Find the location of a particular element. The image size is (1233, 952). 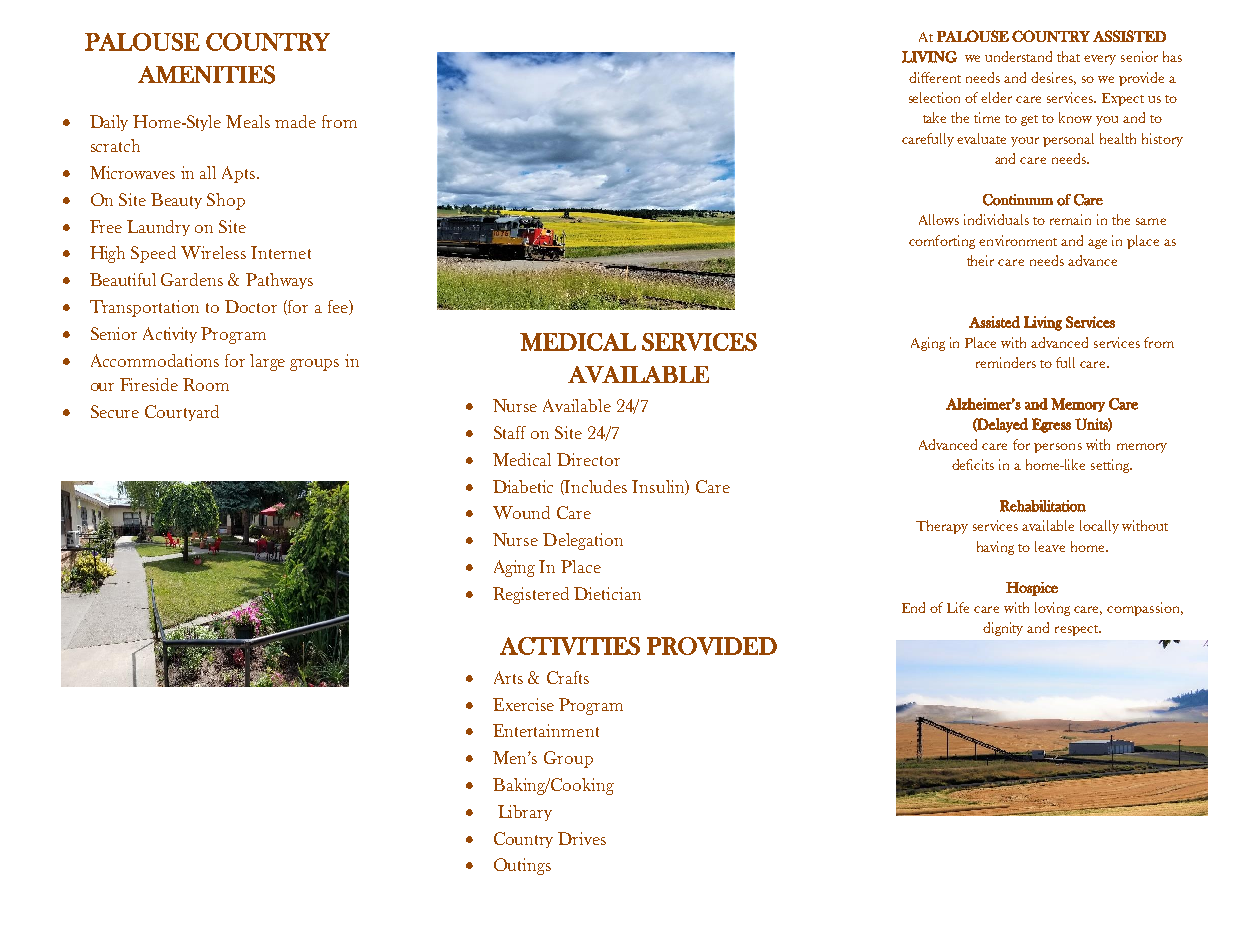

Outings is located at coordinates (522, 866).
